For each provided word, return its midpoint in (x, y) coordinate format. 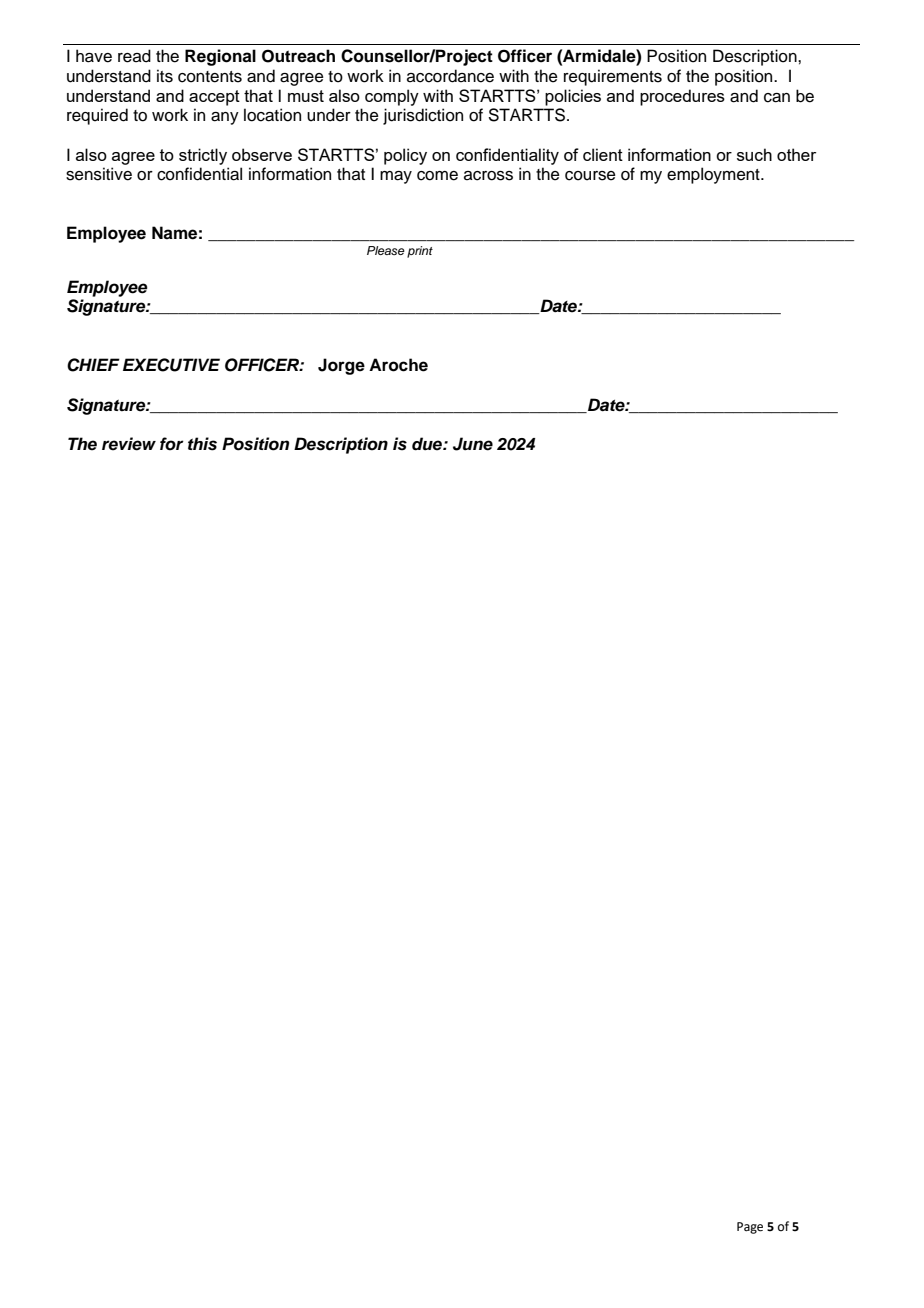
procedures (682, 97)
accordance (450, 76)
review (129, 444)
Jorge (341, 366)
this (202, 444)
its (165, 76)
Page (750, 1228)
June (473, 444)
